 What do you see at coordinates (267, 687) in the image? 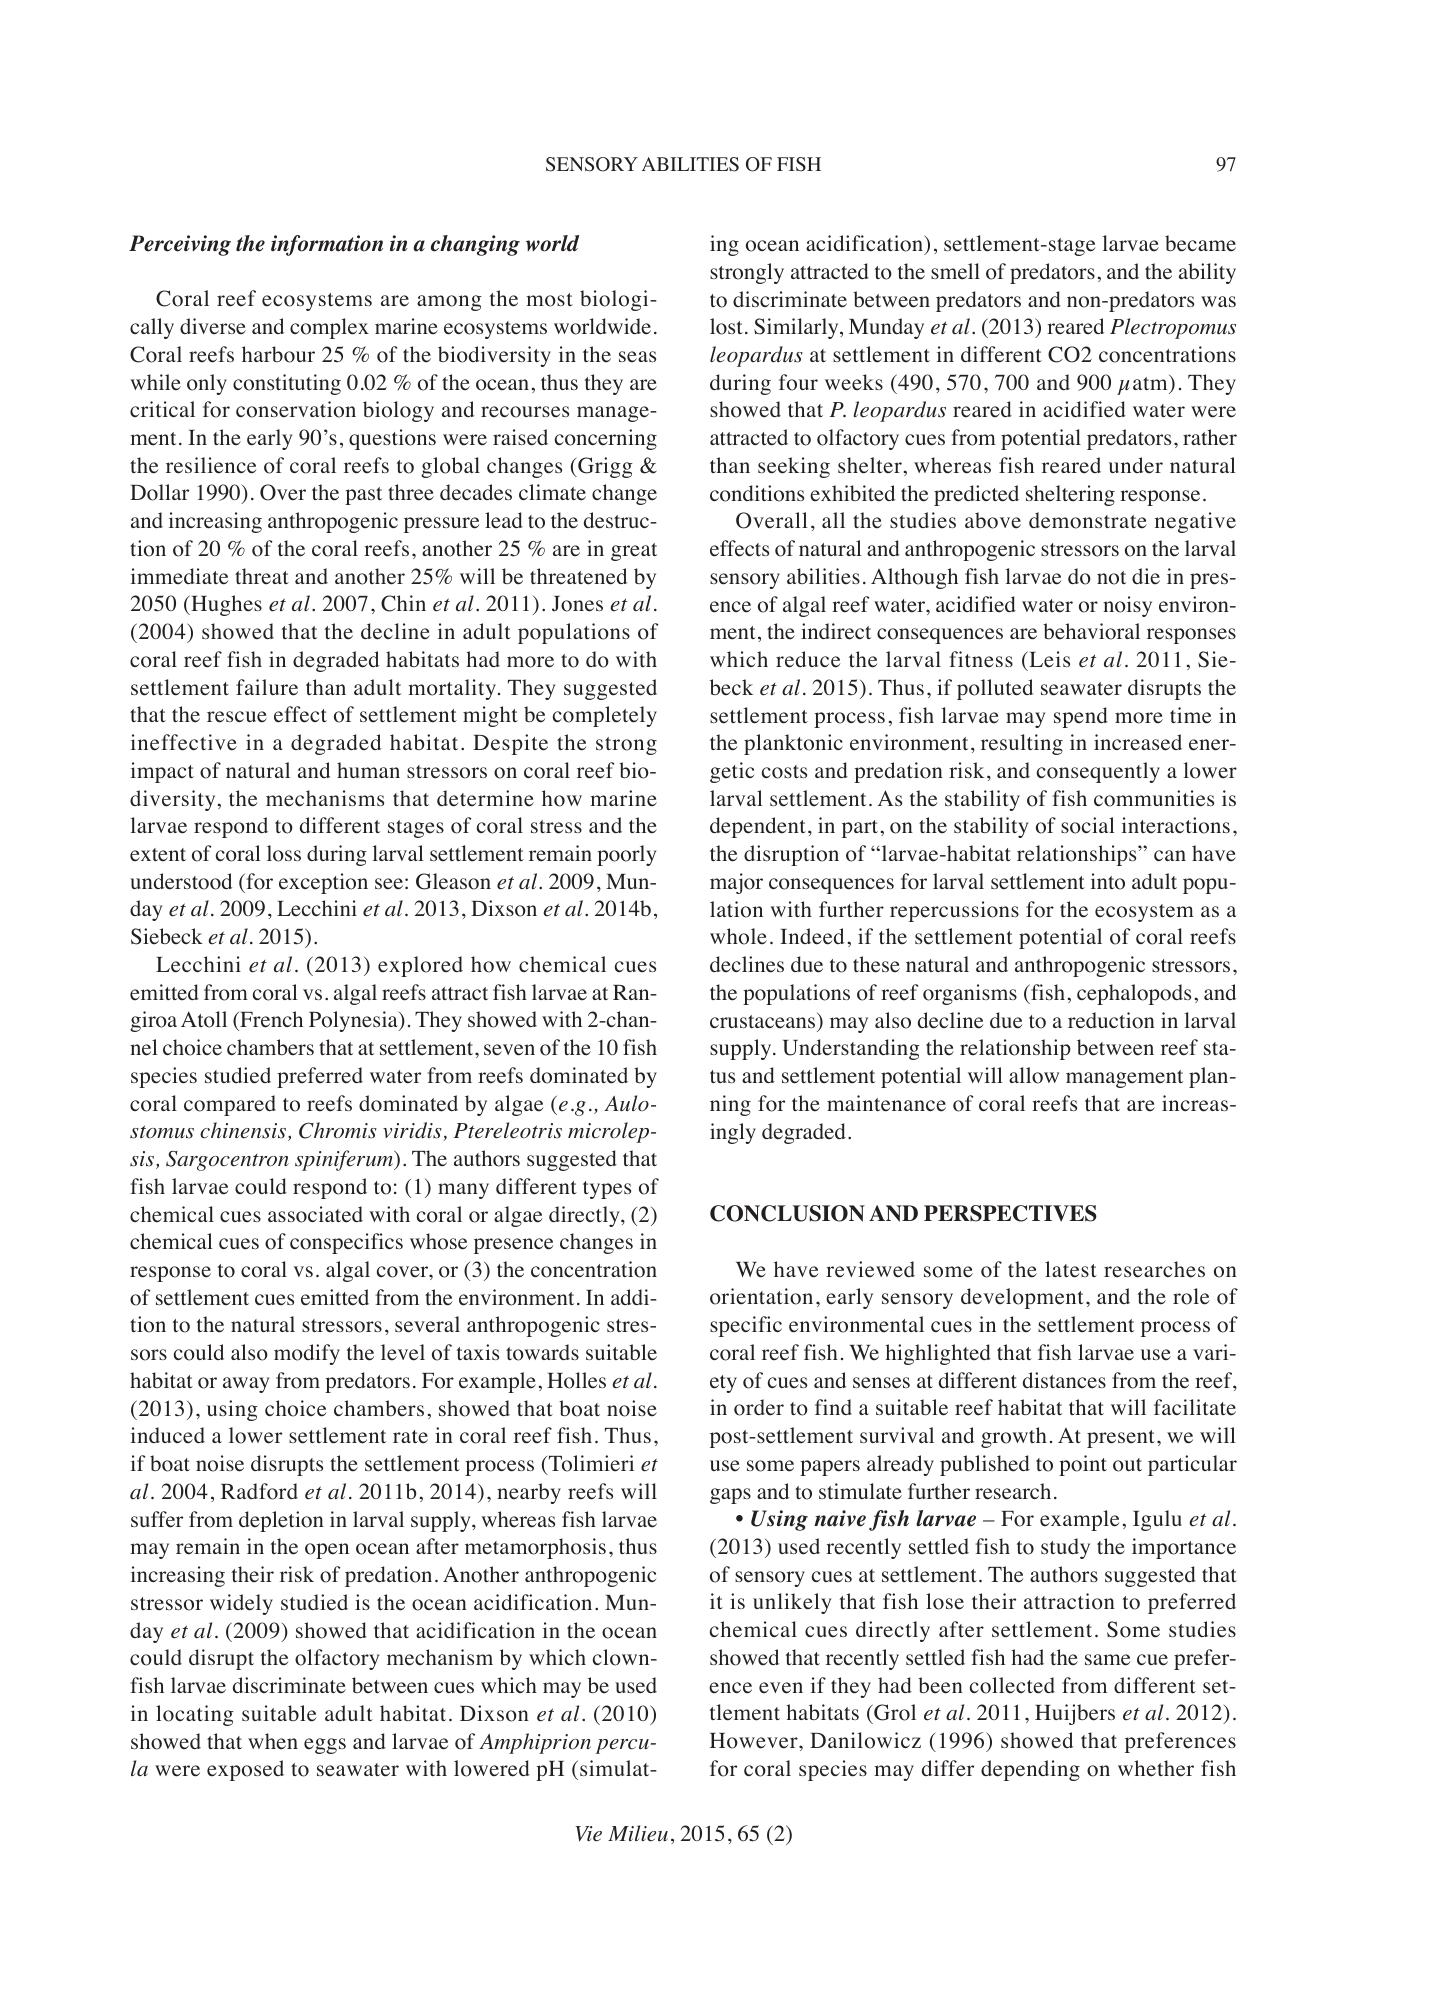
I see `failure` at bounding box center [267, 687].
